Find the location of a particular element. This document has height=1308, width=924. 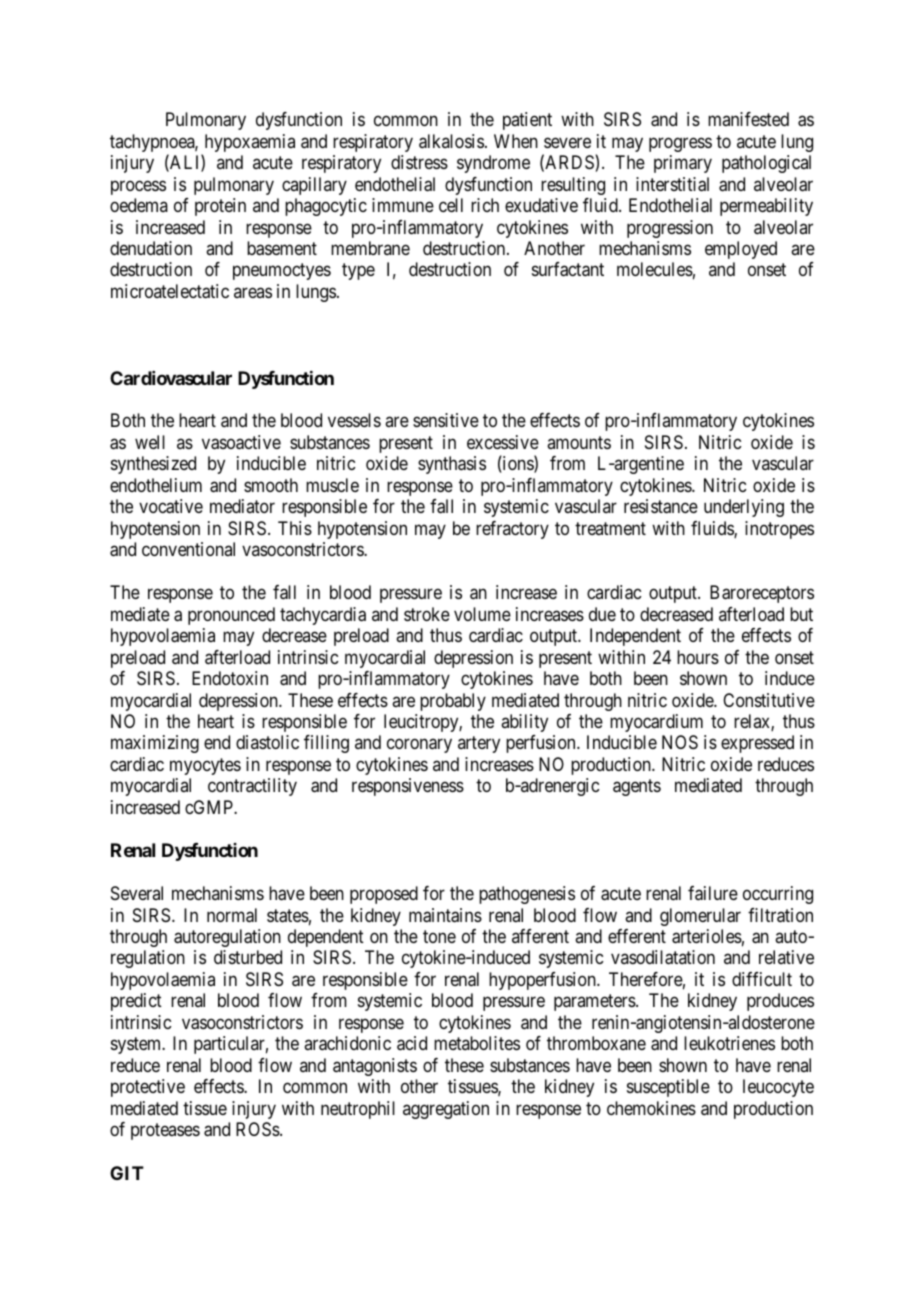

expressed is located at coordinates (757, 744).
